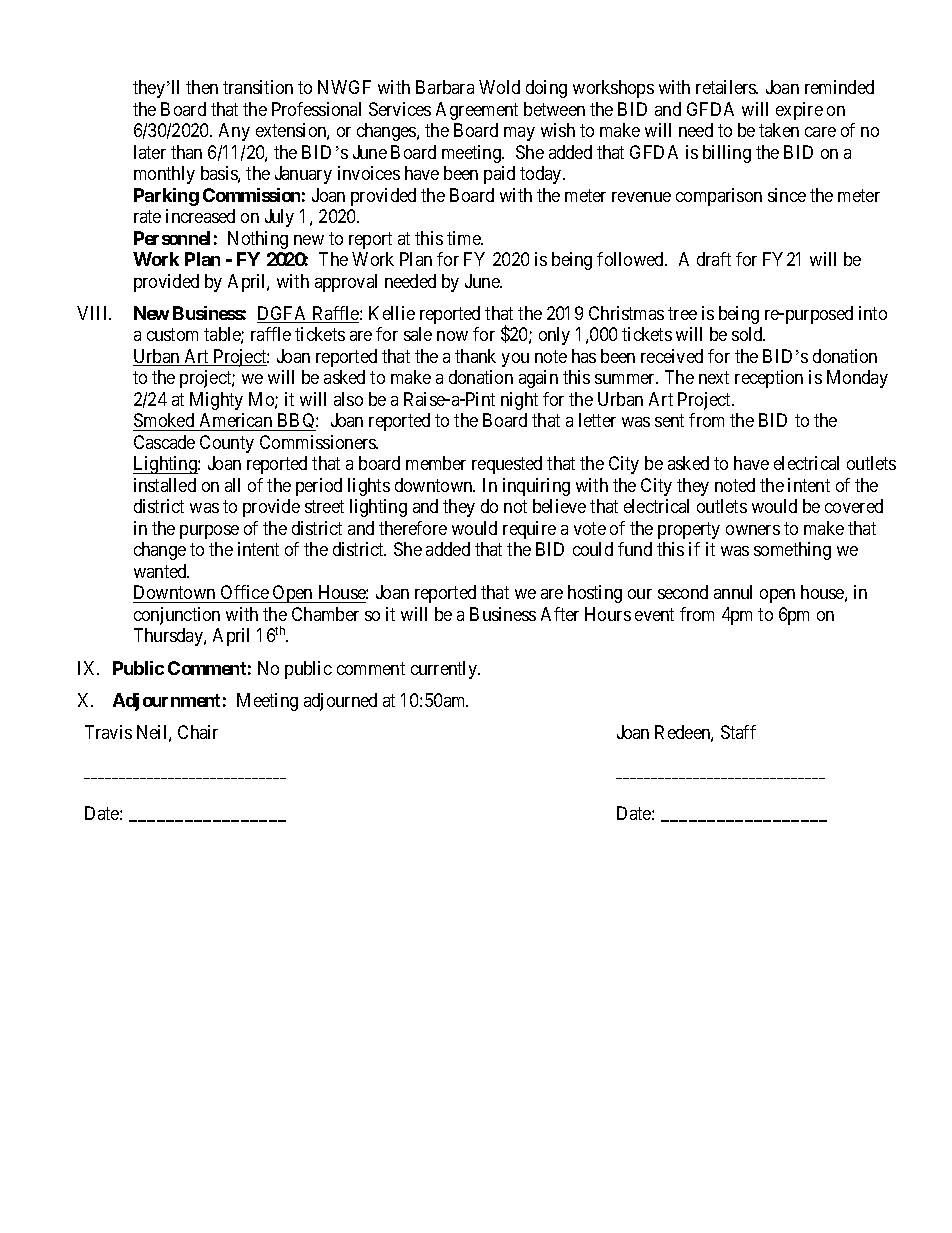 This screenshot has height=1233, width=952. I want to click on expire, so click(799, 111).
